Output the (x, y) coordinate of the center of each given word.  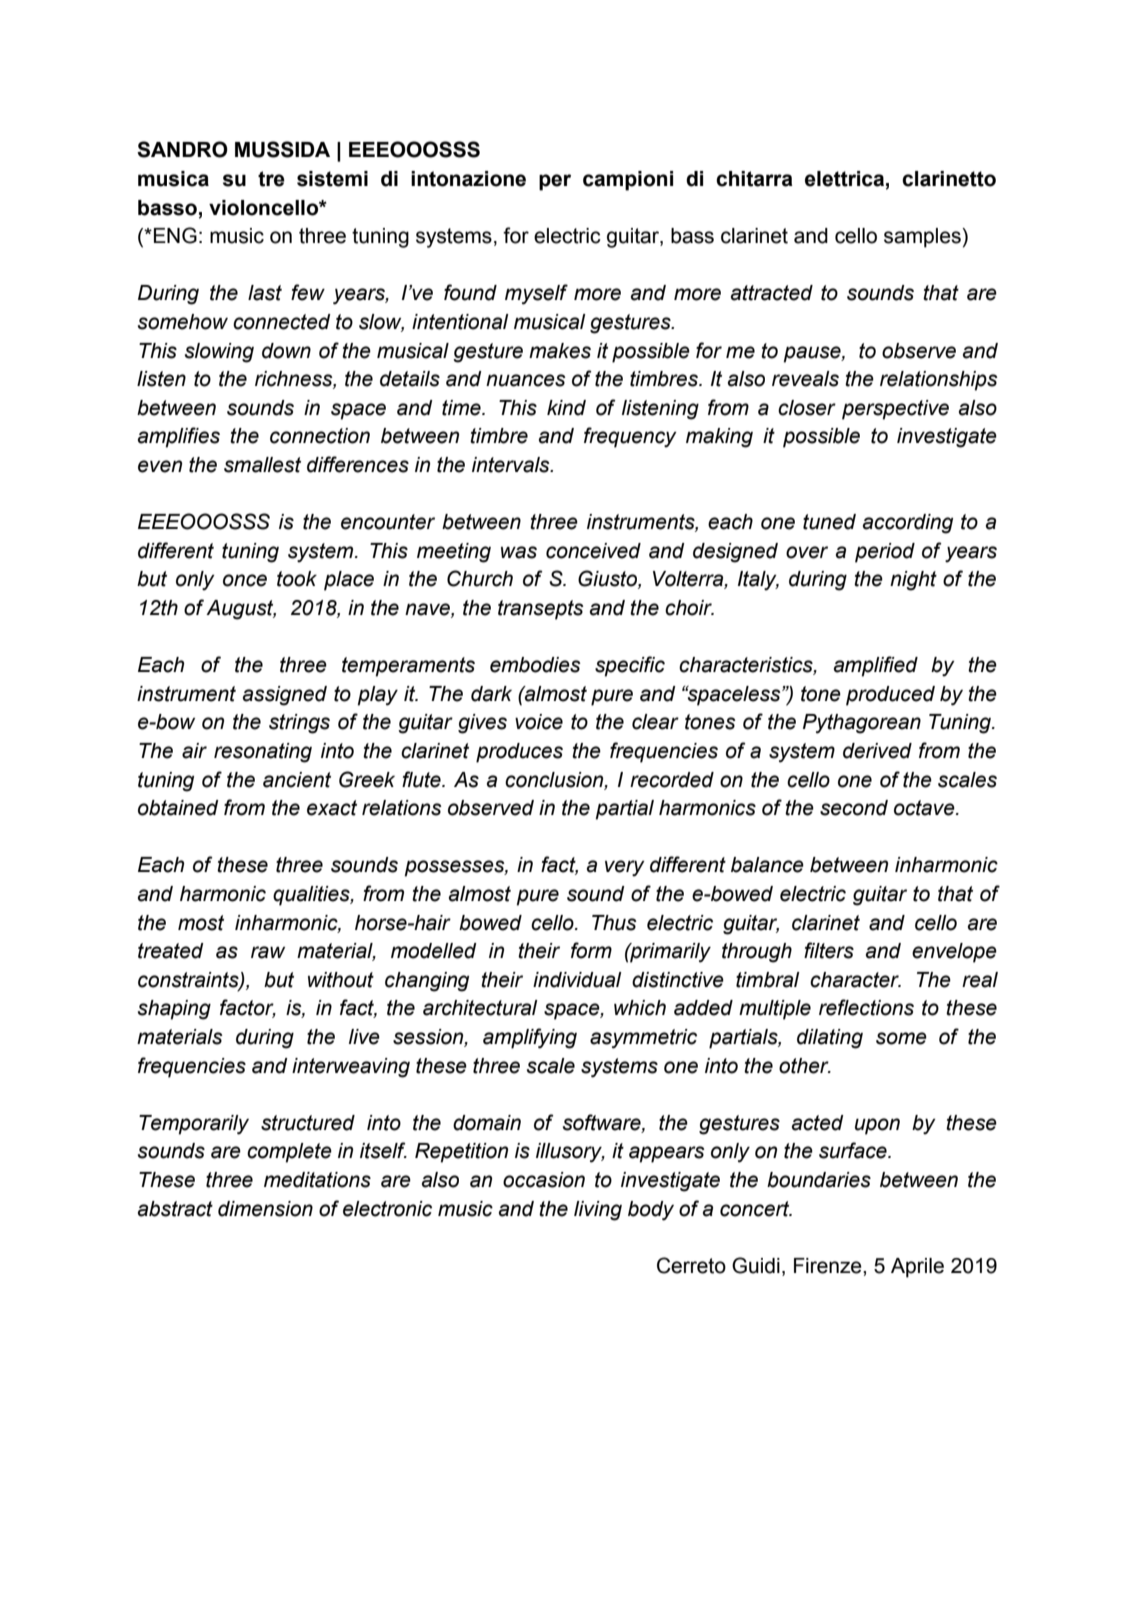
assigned (285, 696)
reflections (866, 1007)
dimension (265, 1209)
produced (890, 696)
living (598, 1211)
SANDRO (182, 149)
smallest (262, 465)
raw (268, 952)
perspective (895, 410)
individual (577, 980)
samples (923, 238)
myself (536, 294)
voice (539, 722)
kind (566, 408)
